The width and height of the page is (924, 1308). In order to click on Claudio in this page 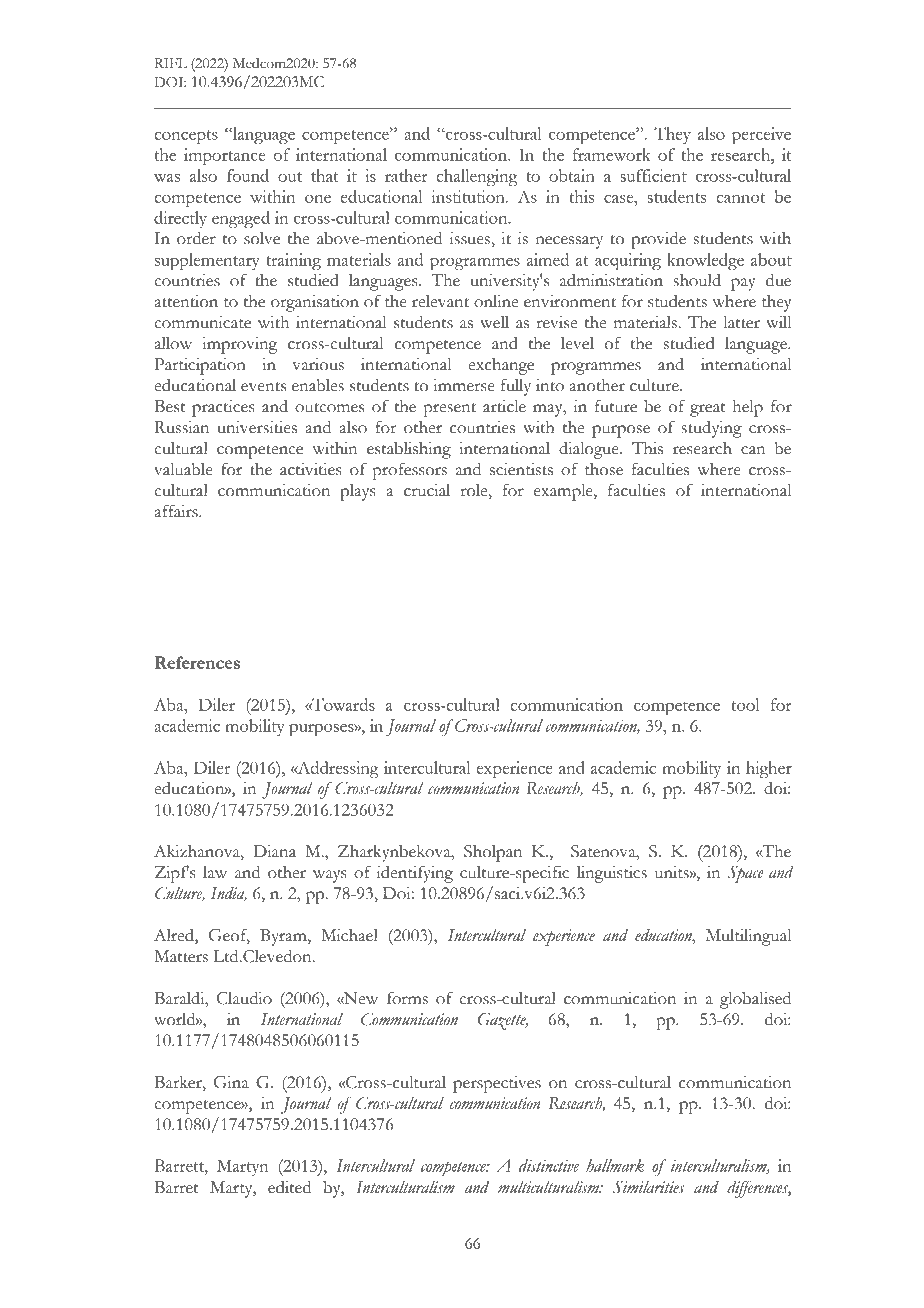, I will do `click(244, 998)`.
